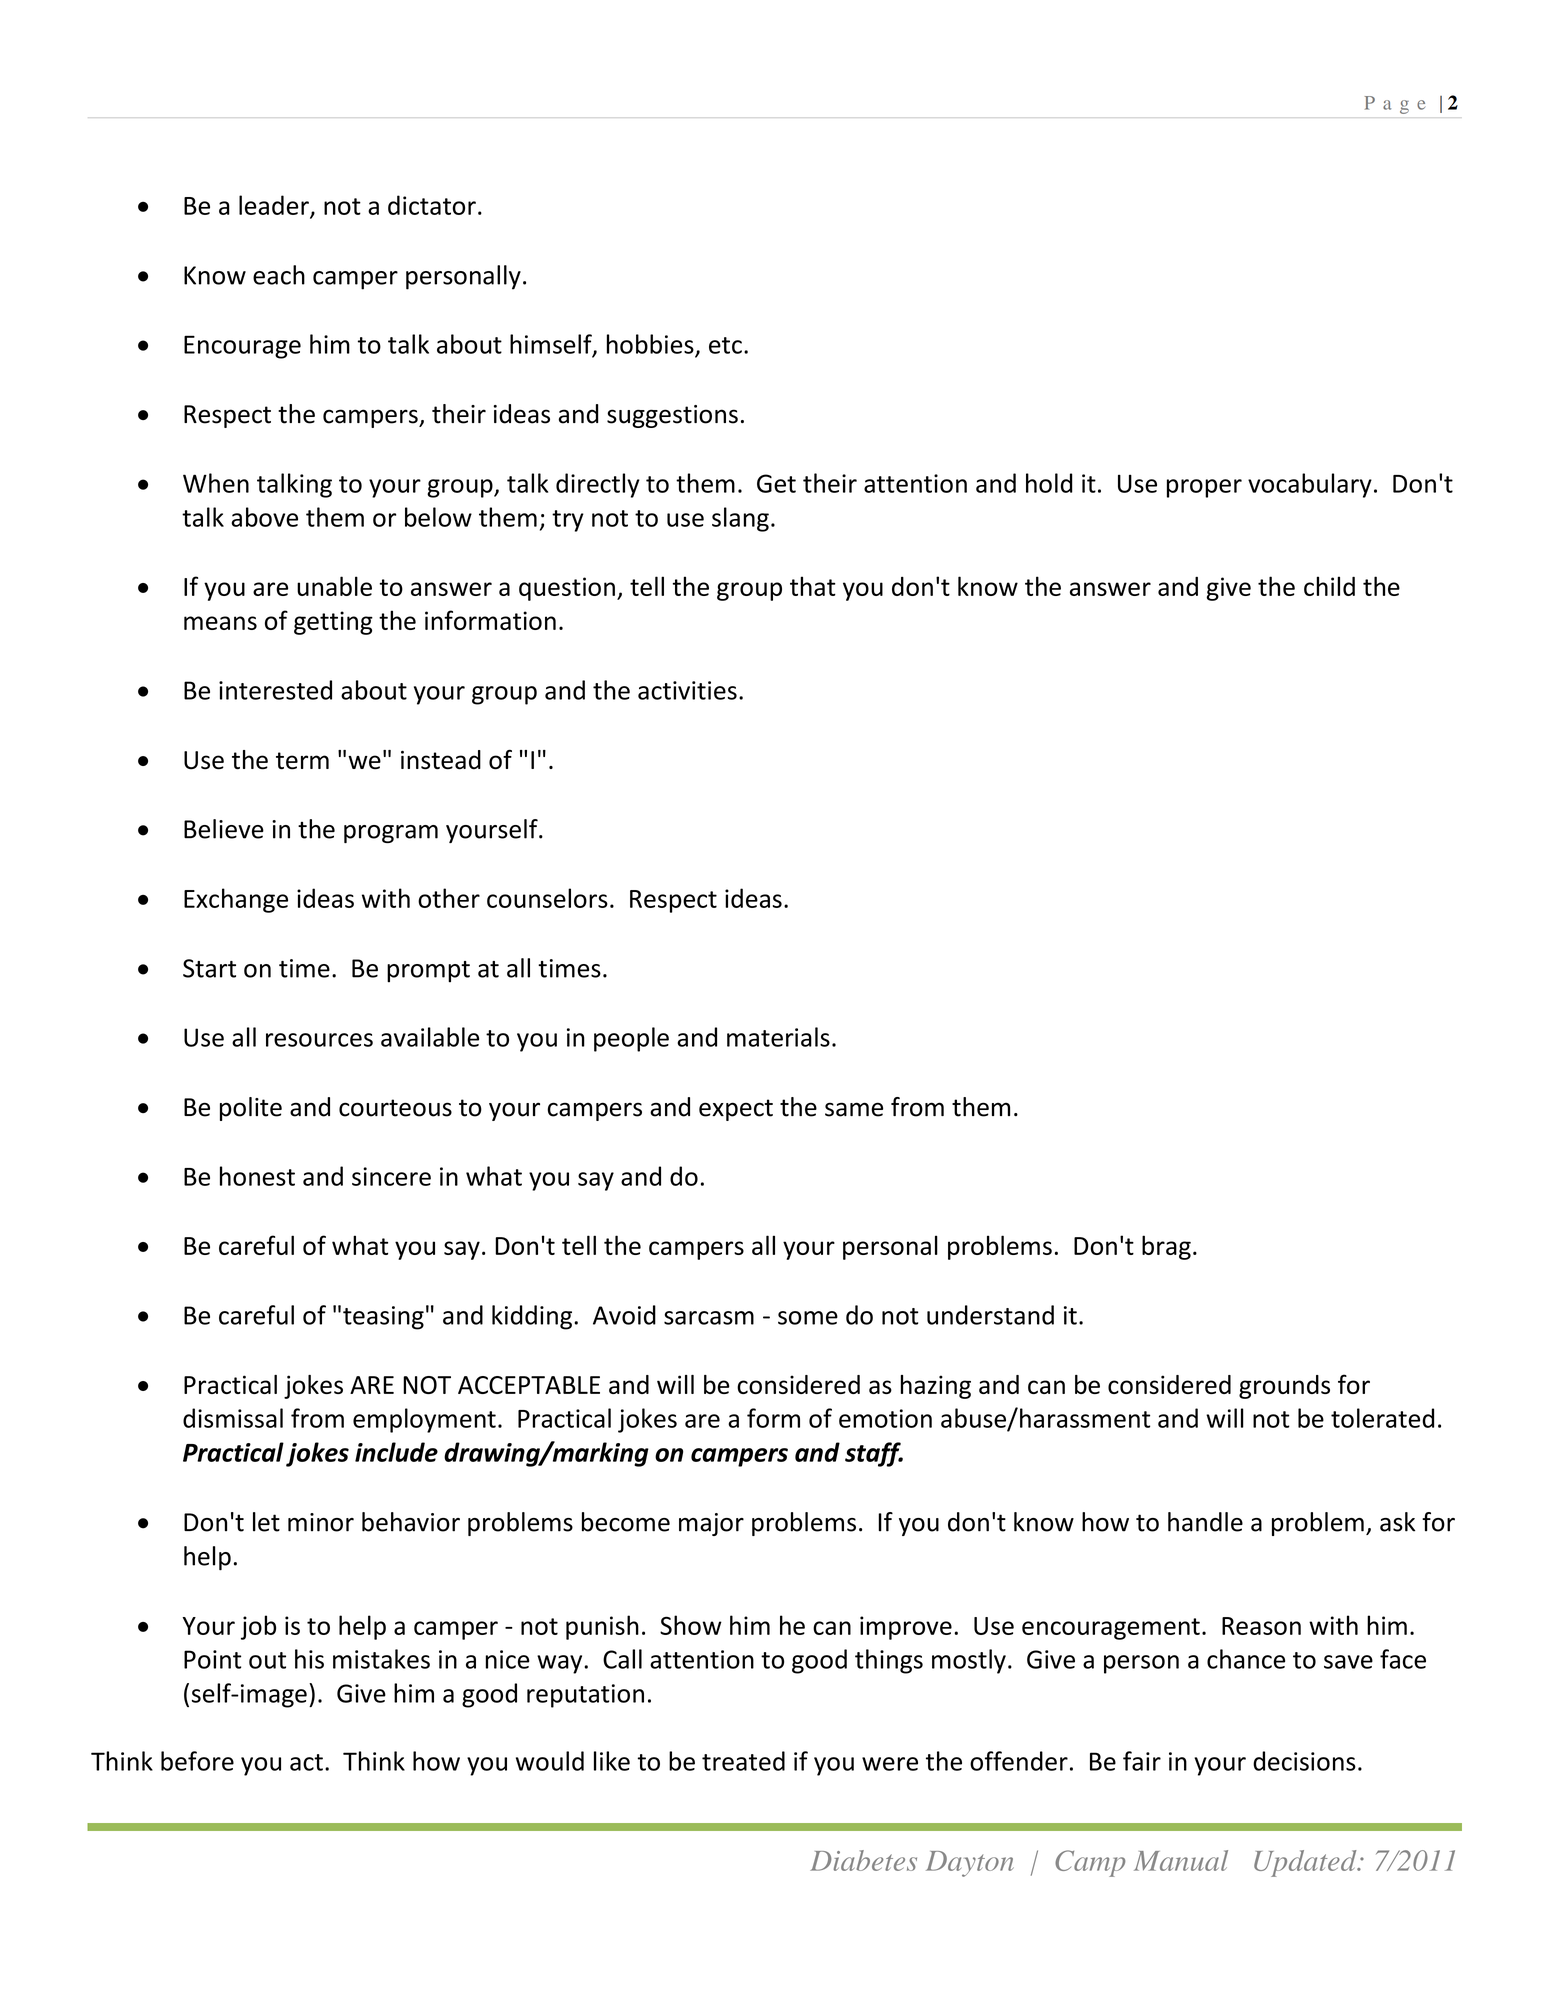  Describe the element at coordinates (1166, 1247) in the screenshot. I see `brag` at that location.
